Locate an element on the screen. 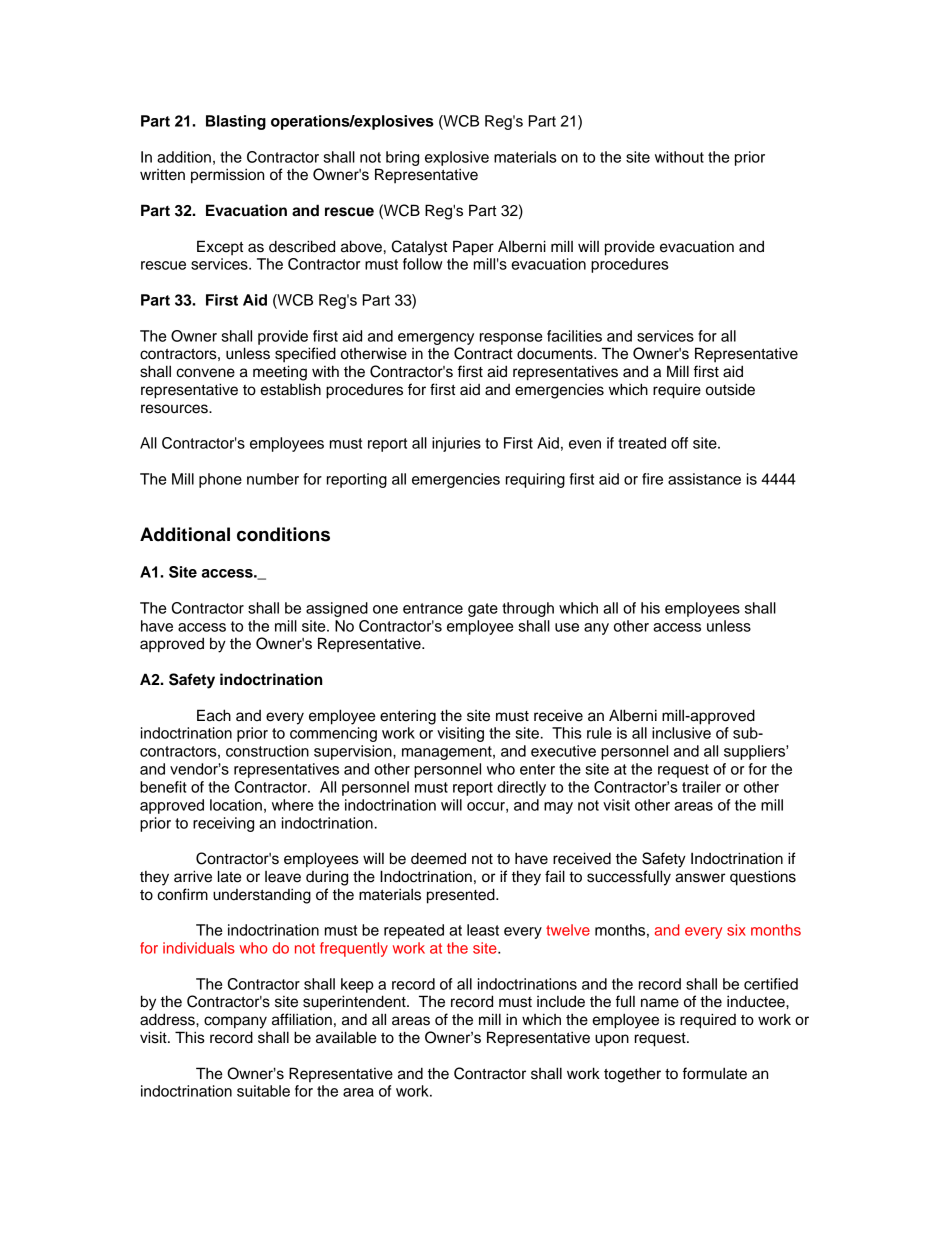 The height and width of the screenshot is (1233, 952). bring is located at coordinates (402, 158).
